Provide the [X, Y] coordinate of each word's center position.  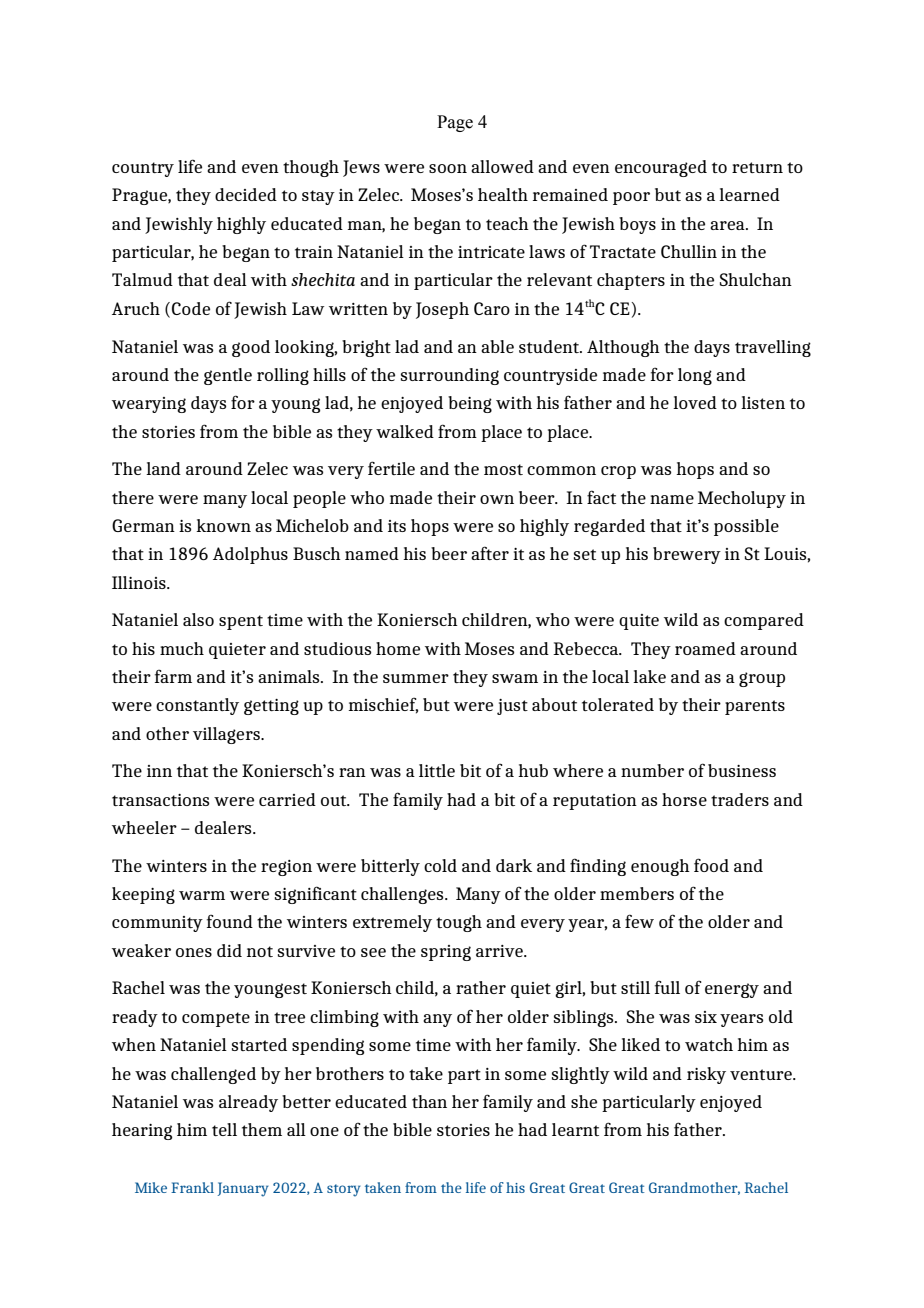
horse [684, 799]
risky [706, 1075]
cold [440, 865]
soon [448, 168]
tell [224, 1129]
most [503, 469]
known [223, 525]
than [429, 1101]
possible [746, 527]
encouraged [661, 168]
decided [246, 194]
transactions [160, 800]
